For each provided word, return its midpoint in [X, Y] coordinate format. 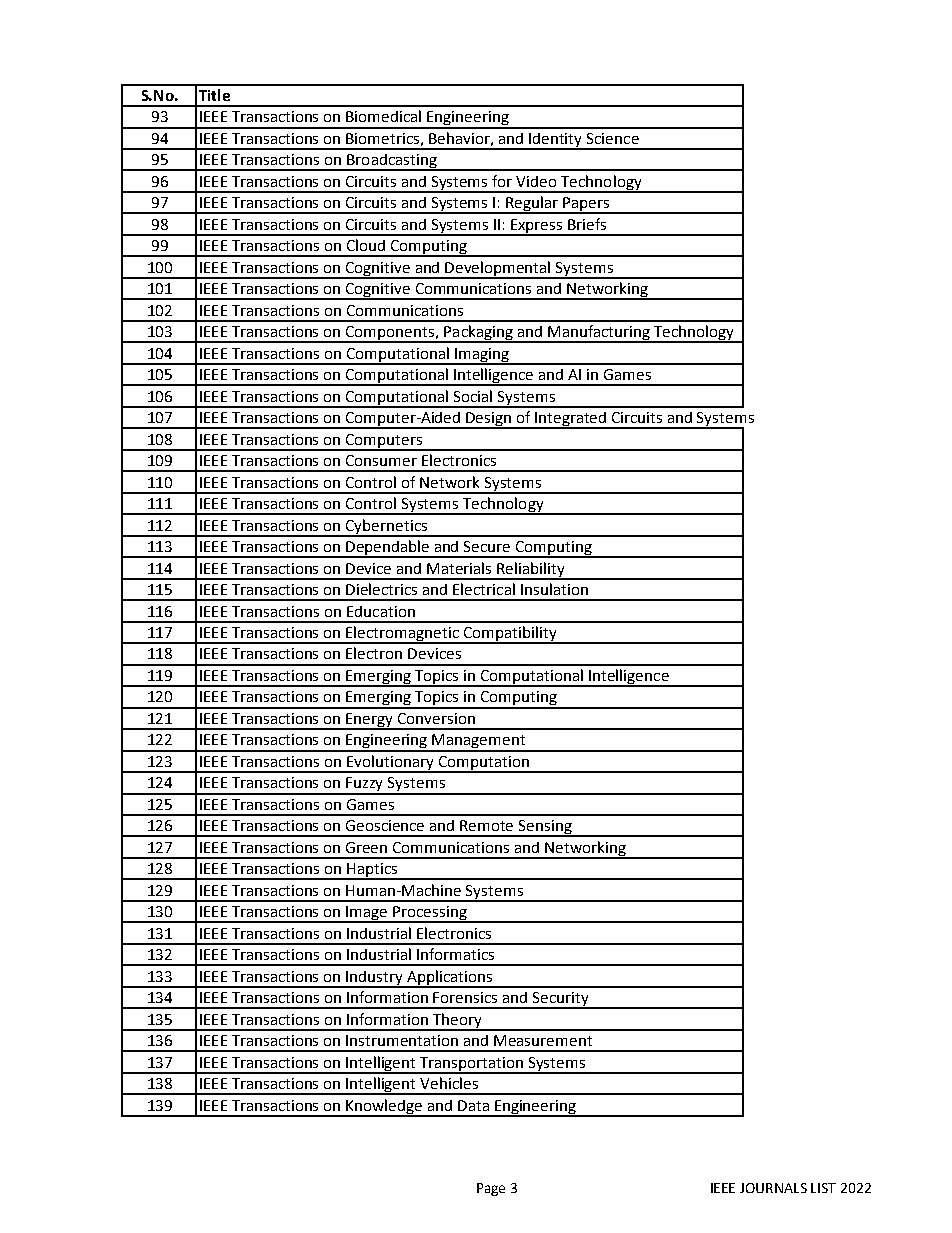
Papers [587, 205]
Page [491, 1189]
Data [473, 1105]
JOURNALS [773, 1188]
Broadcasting [392, 162]
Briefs [587, 224]
